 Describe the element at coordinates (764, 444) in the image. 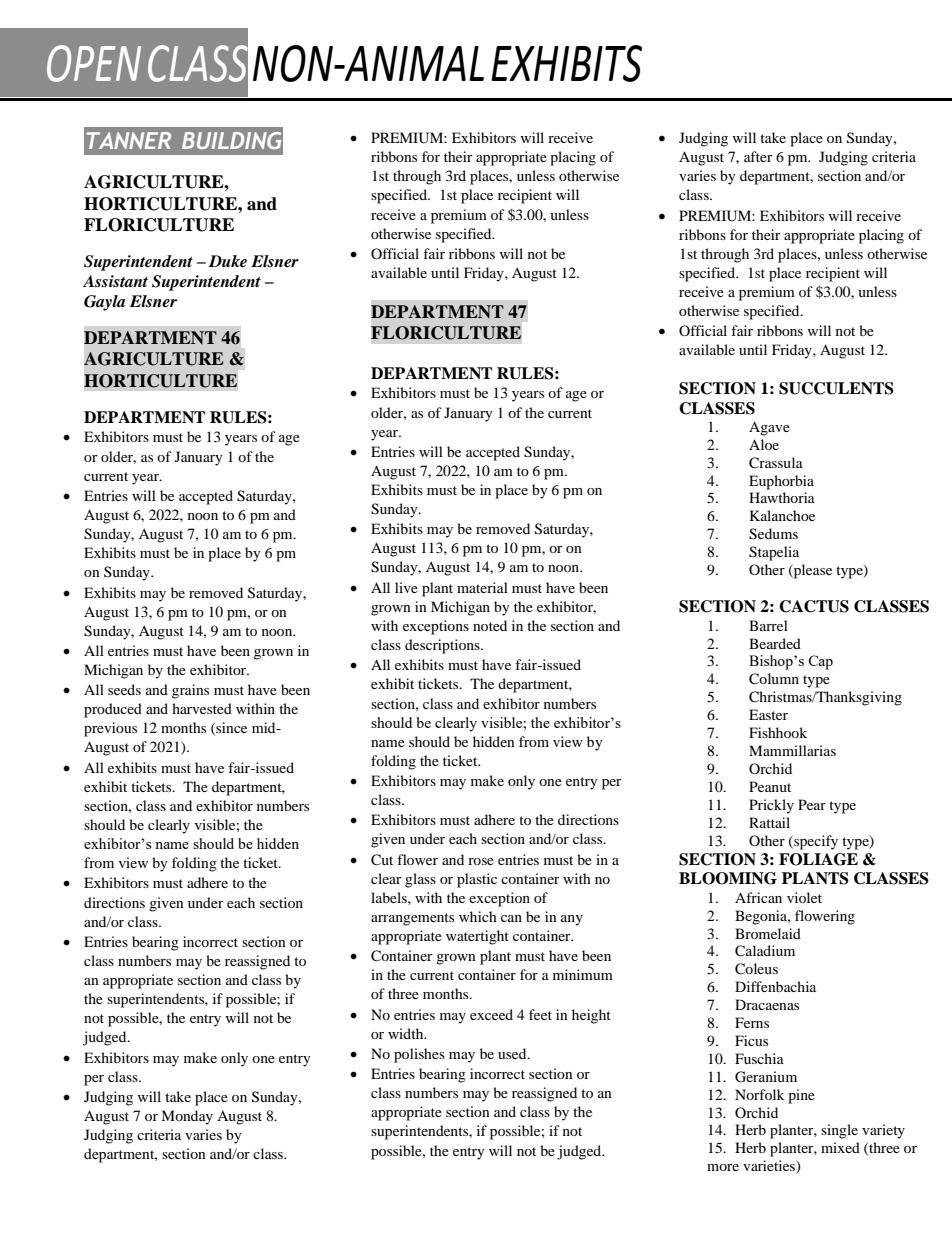

I see `Aloe` at that location.
